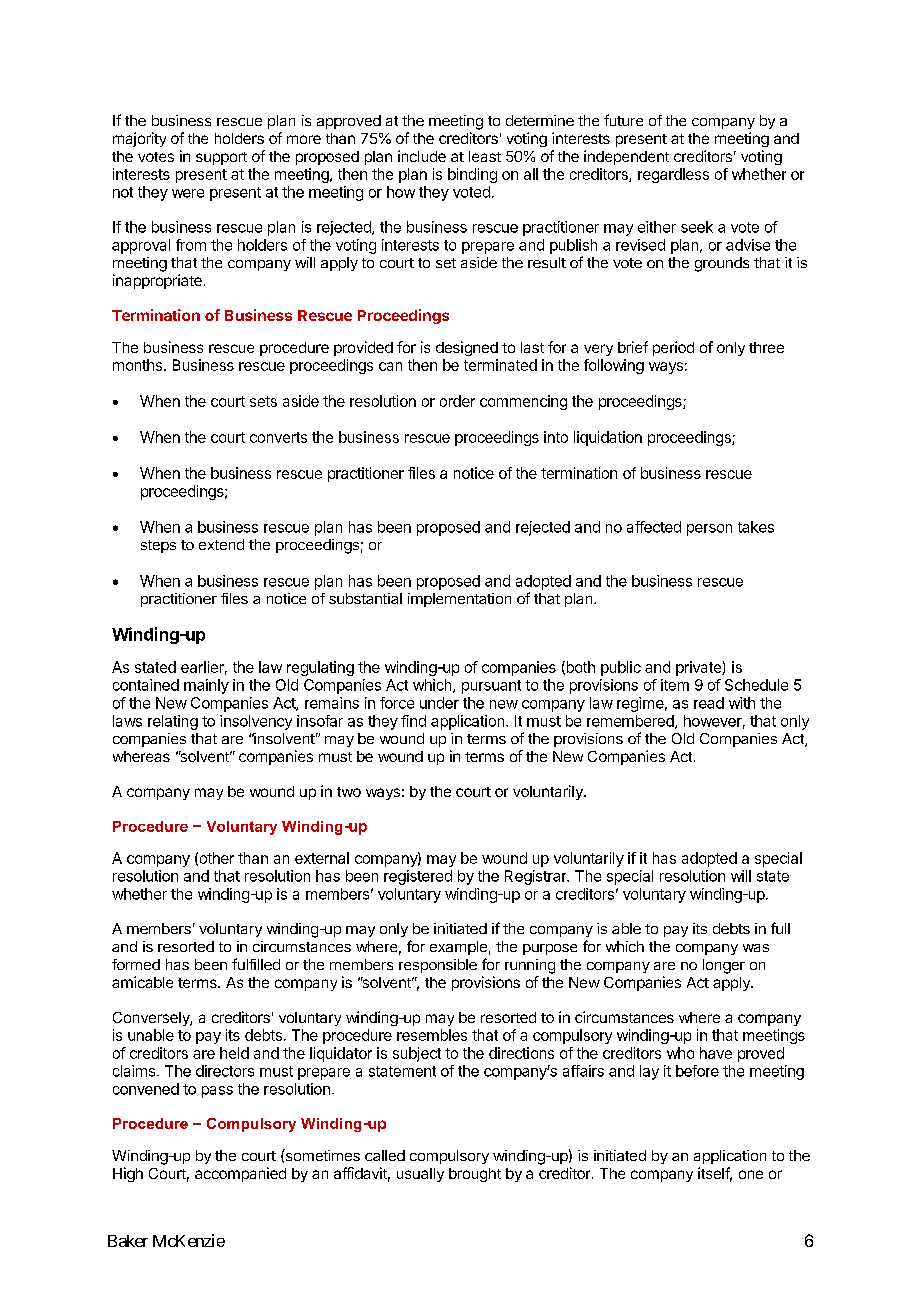 The image size is (924, 1307). What do you see at coordinates (439, 703) in the document?
I see `under` at bounding box center [439, 703].
